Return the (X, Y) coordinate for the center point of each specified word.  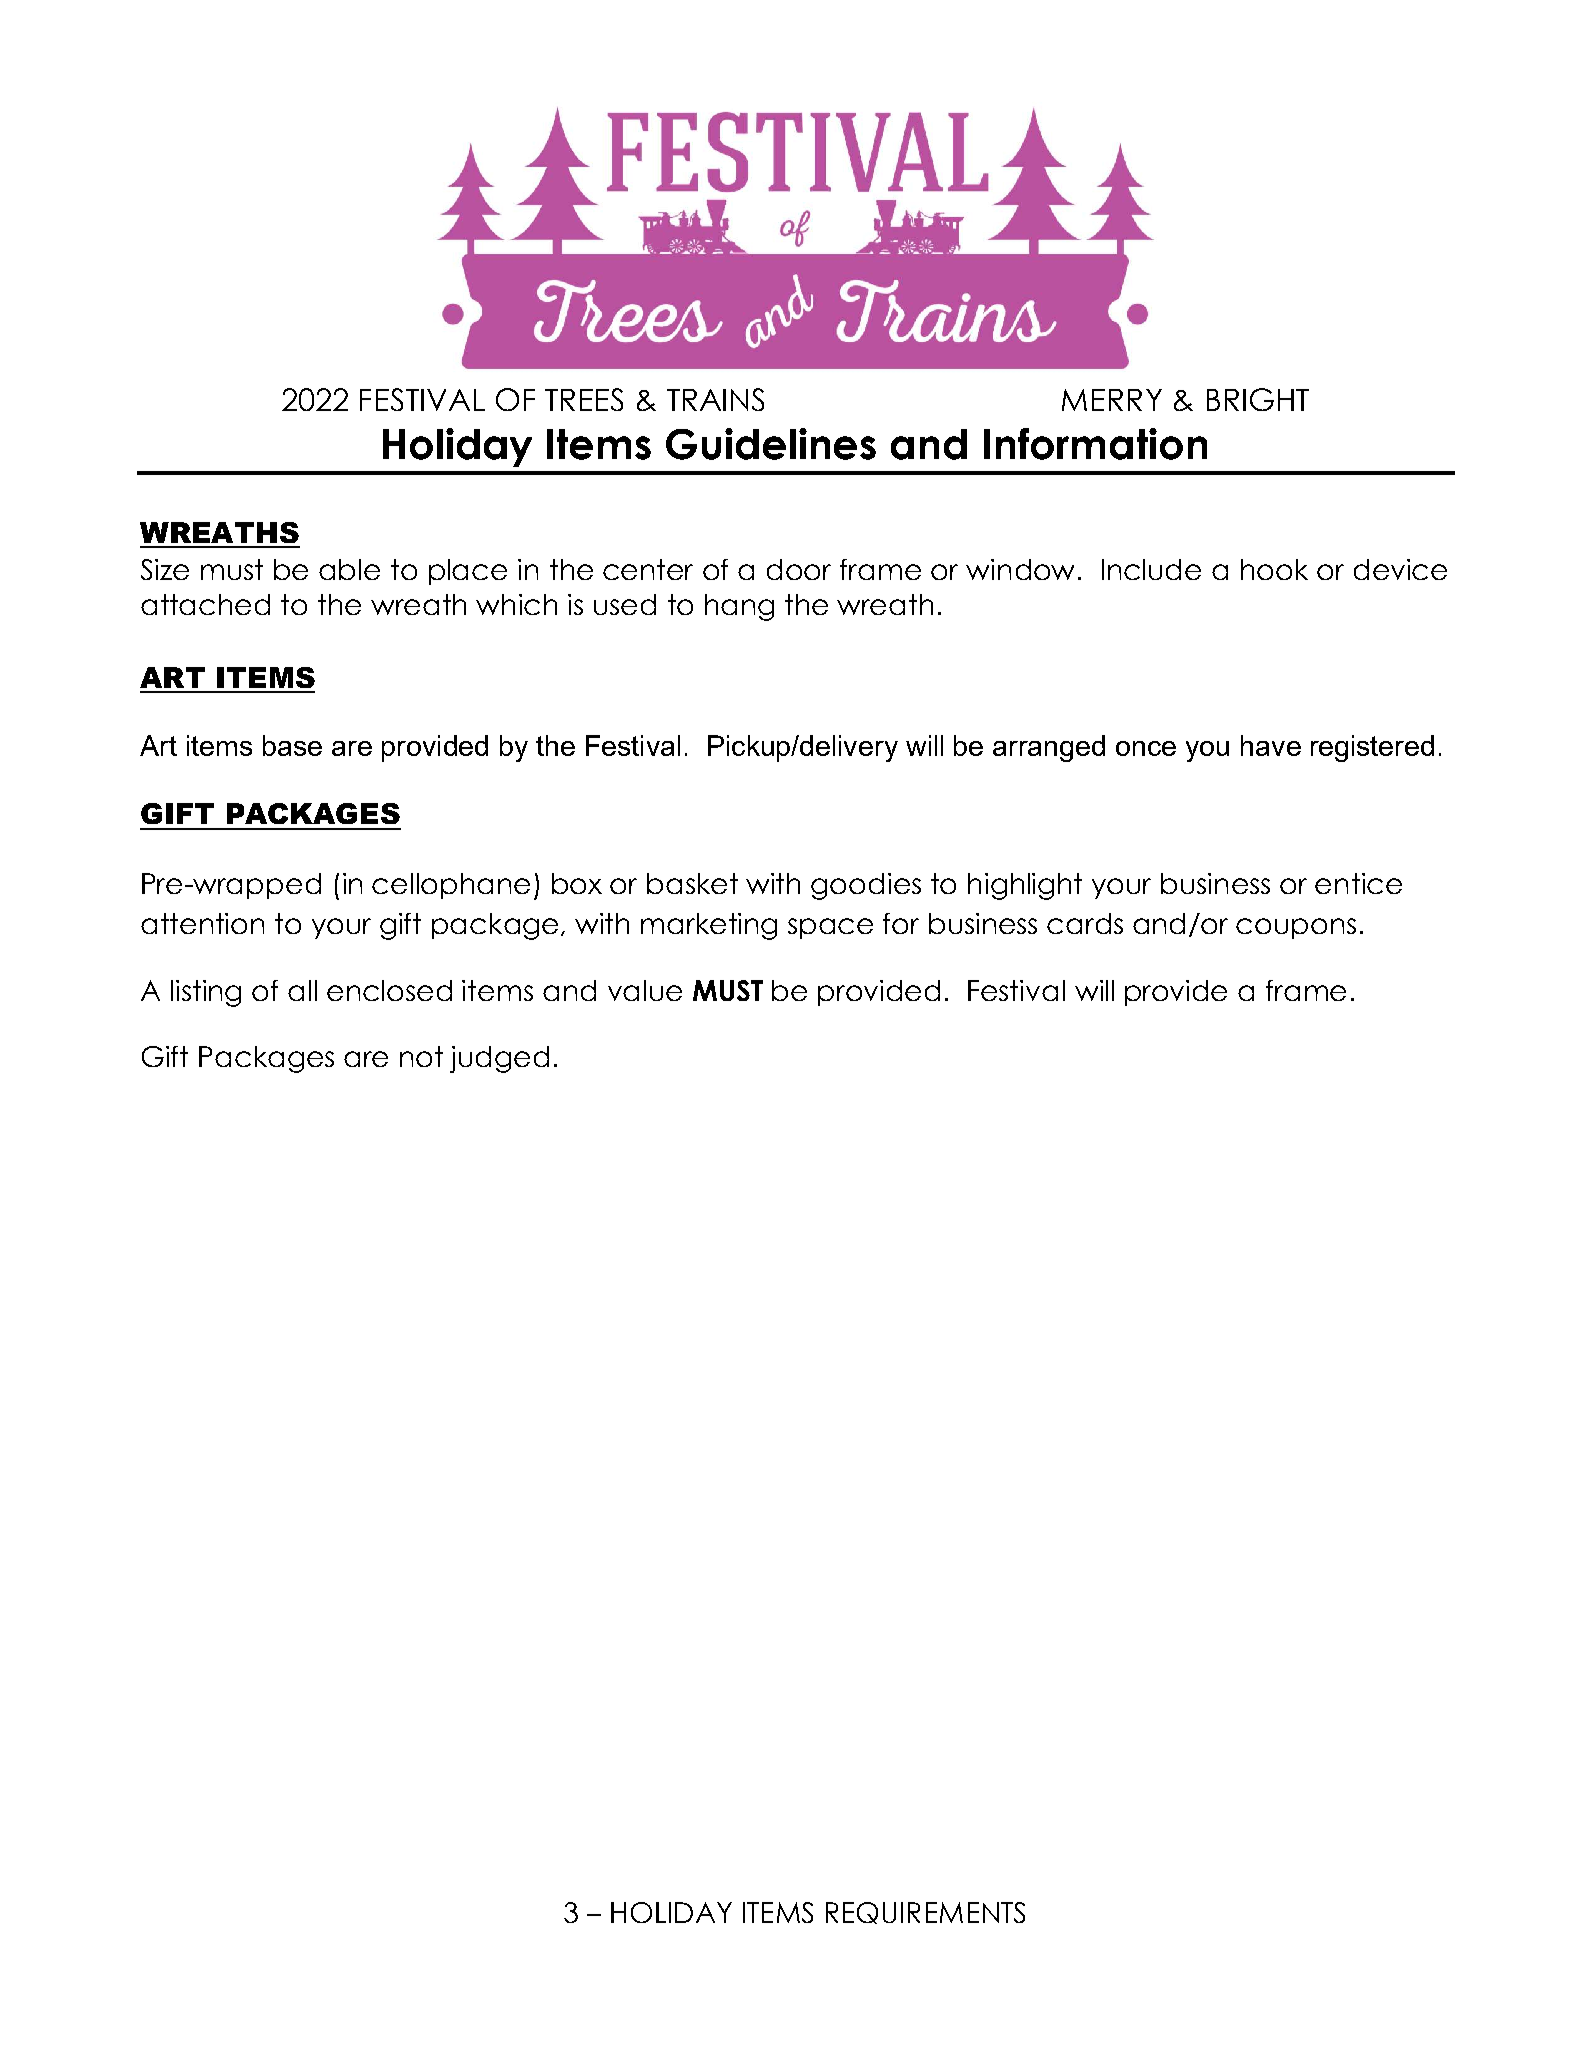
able (349, 569)
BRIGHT (1258, 399)
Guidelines (771, 444)
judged (499, 1059)
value (645, 990)
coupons (1296, 928)
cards (1085, 923)
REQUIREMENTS (925, 1913)
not (421, 1056)
